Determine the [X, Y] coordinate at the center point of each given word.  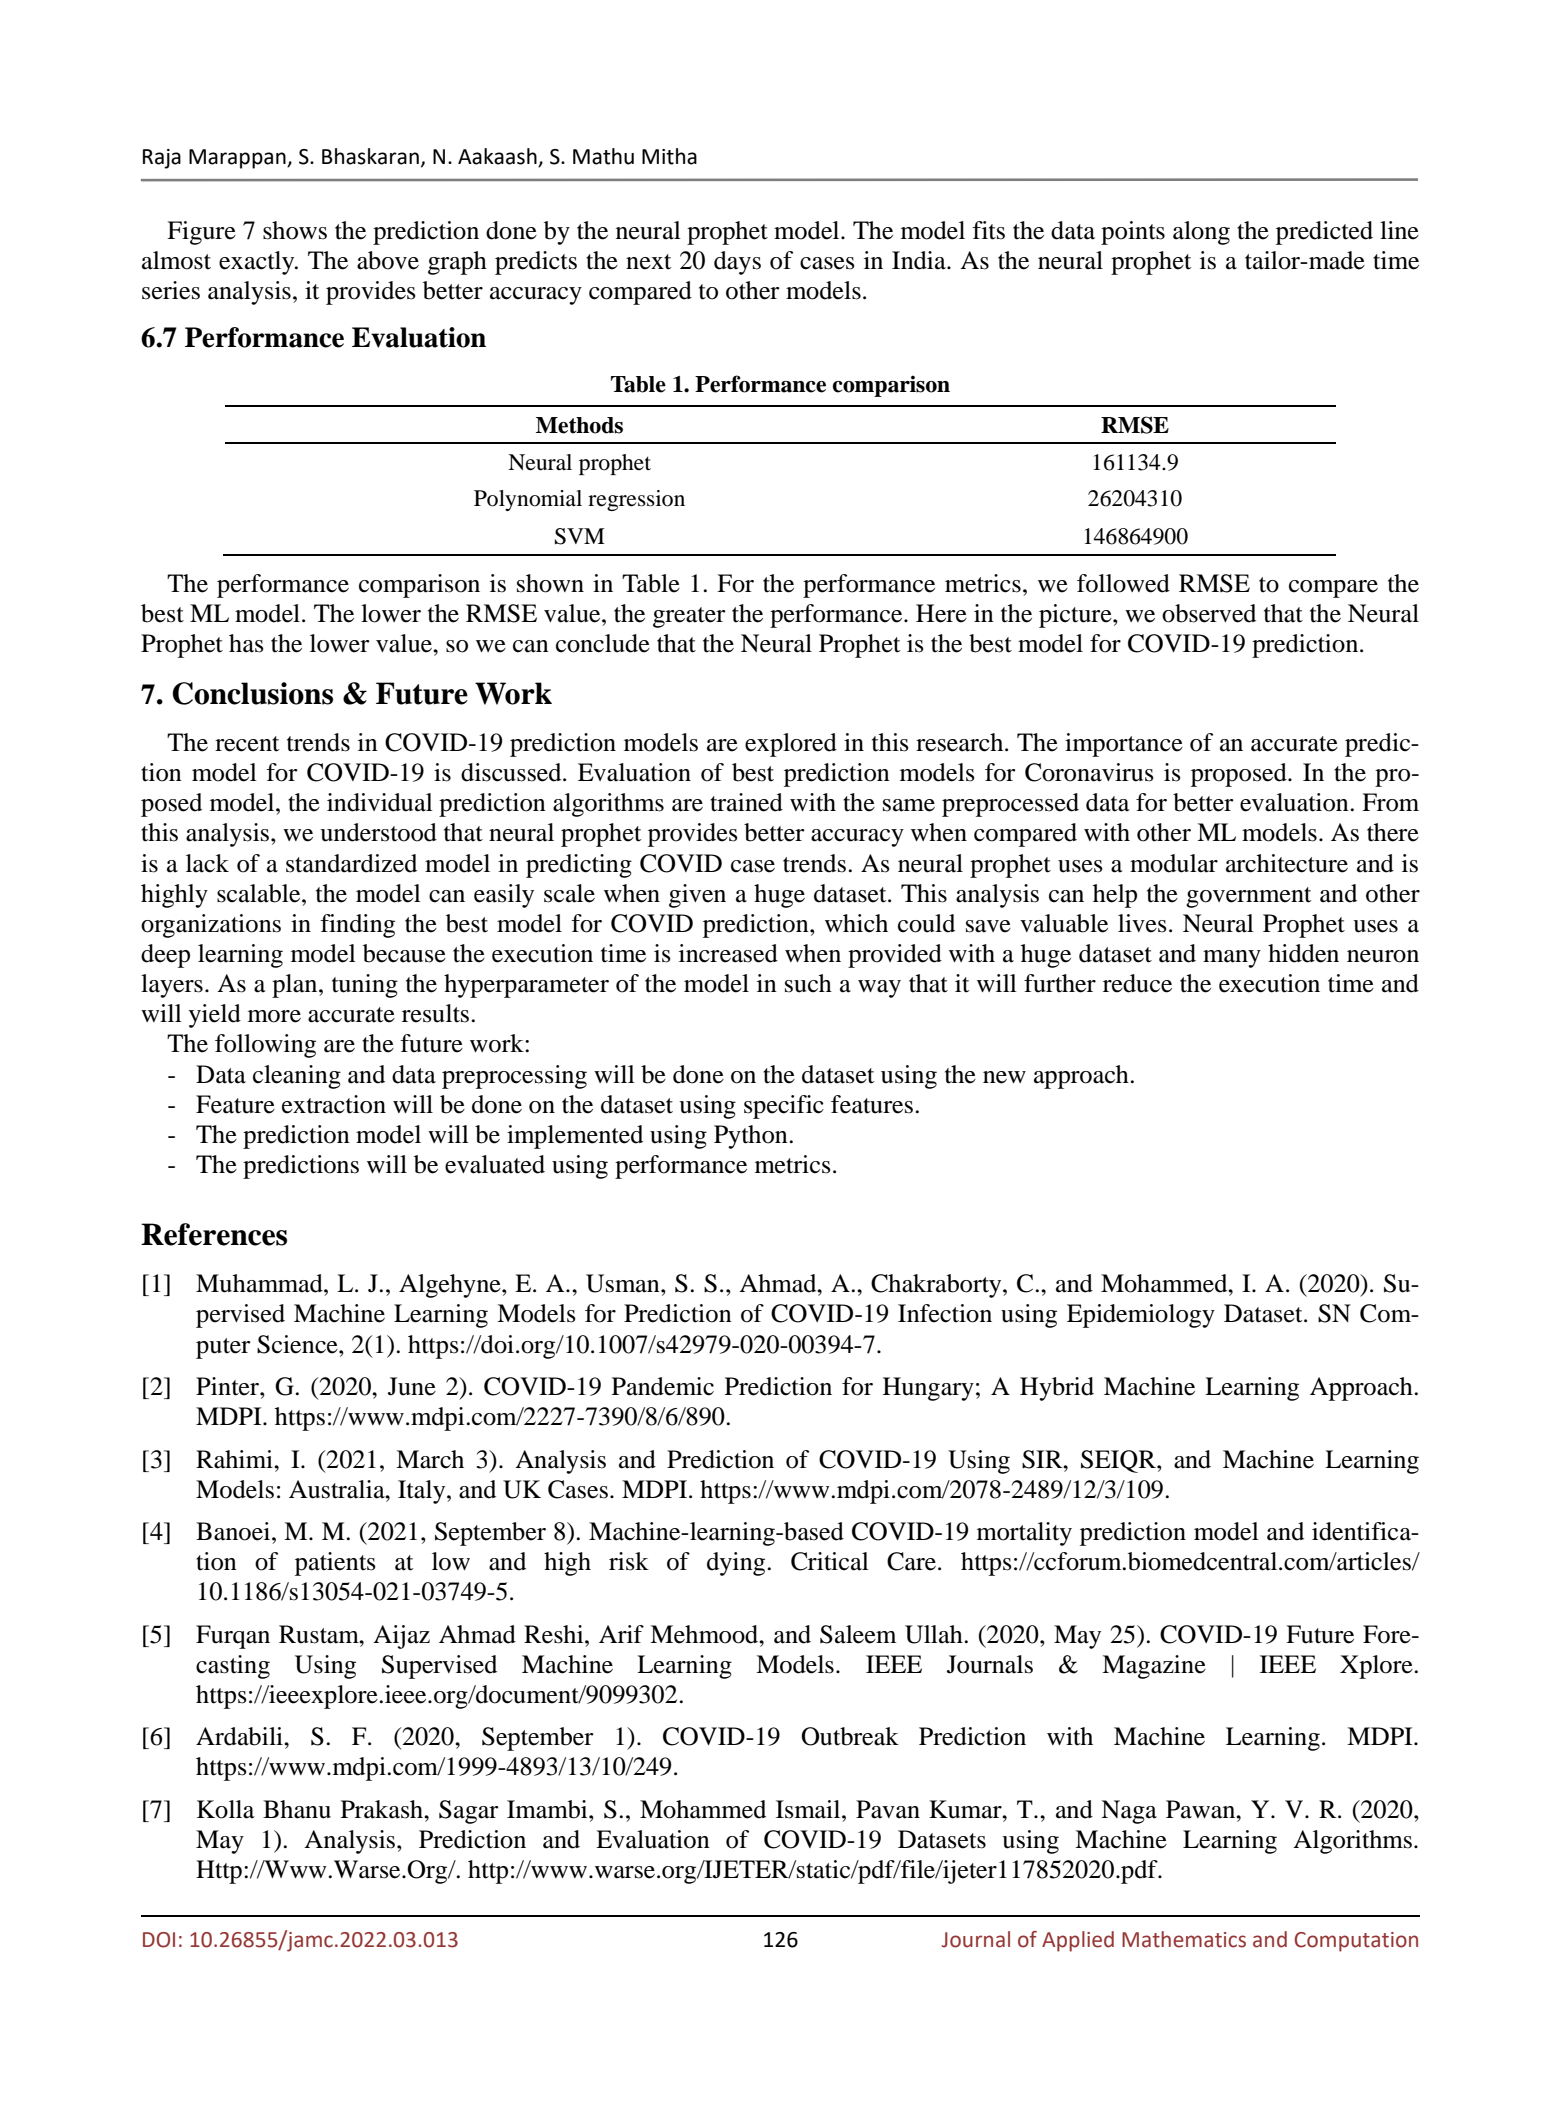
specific [784, 1107]
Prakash [383, 1809]
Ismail [809, 1809]
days [737, 263]
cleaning [297, 1077]
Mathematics [1184, 1939]
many [1232, 959]
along [1201, 233]
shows [295, 230]
